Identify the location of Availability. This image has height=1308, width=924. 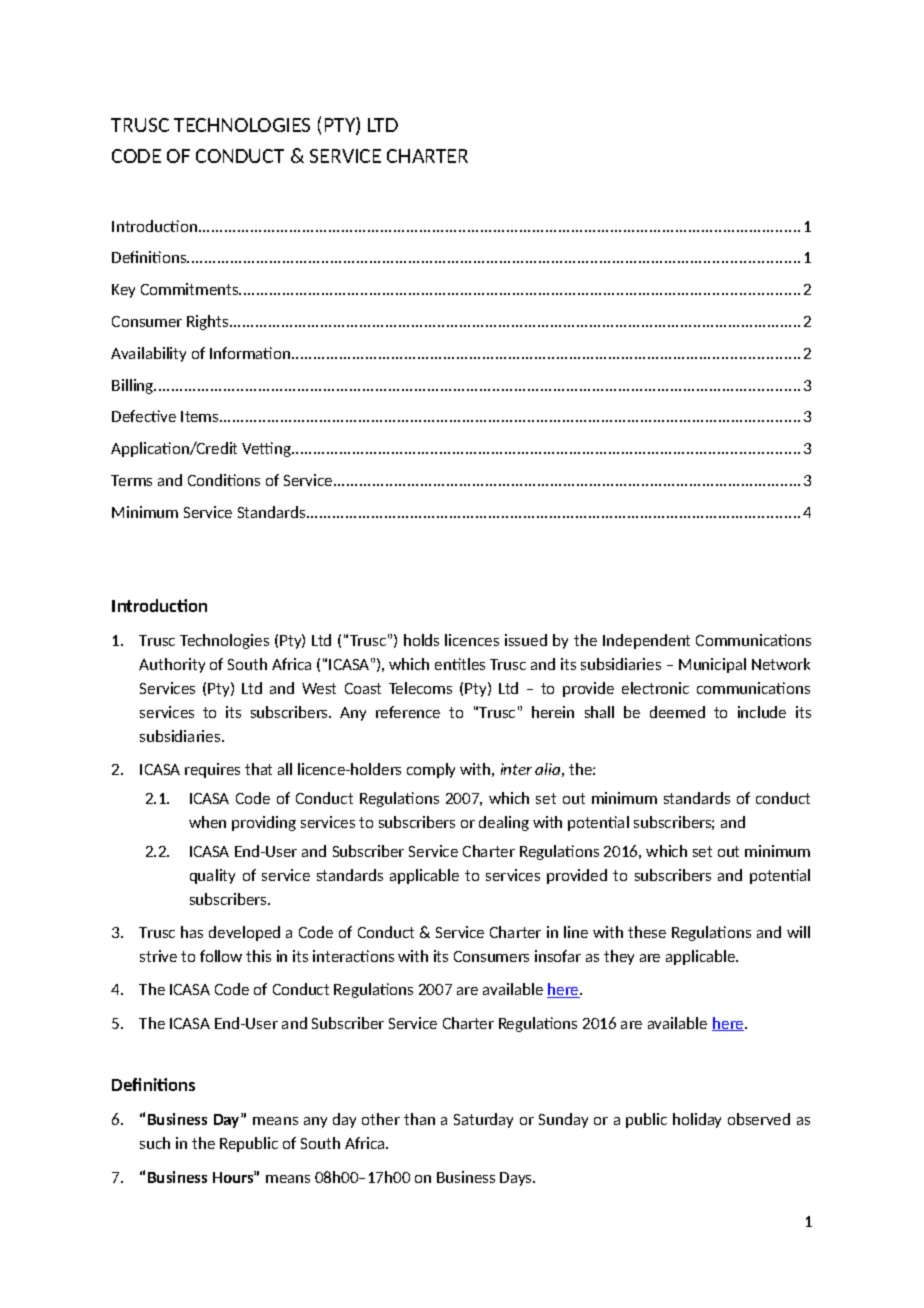
(148, 354).
